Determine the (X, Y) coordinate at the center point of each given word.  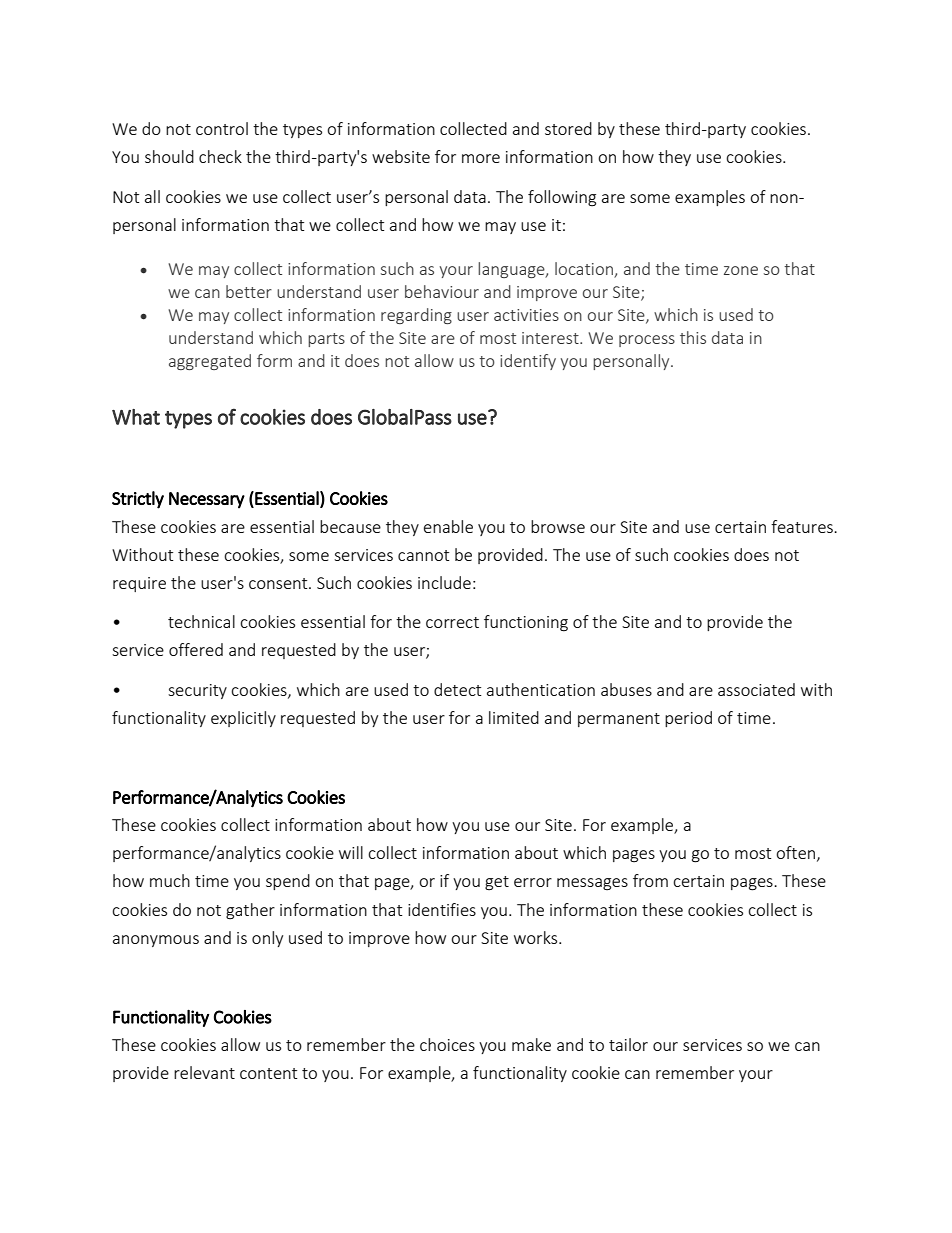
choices (447, 1044)
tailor (628, 1044)
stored (568, 128)
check (220, 156)
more (481, 158)
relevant (204, 1072)
